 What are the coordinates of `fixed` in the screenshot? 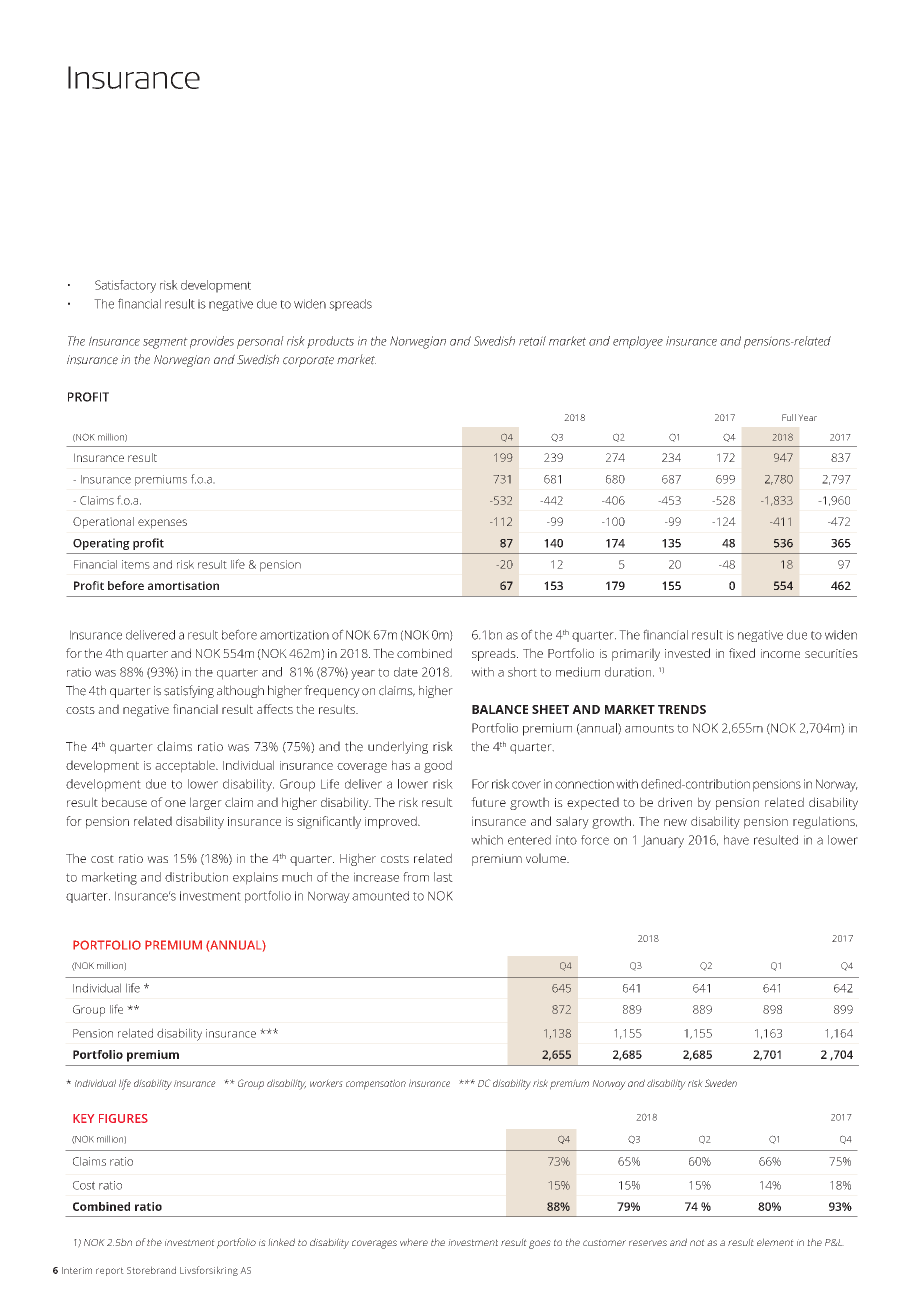 It's located at (742, 653).
